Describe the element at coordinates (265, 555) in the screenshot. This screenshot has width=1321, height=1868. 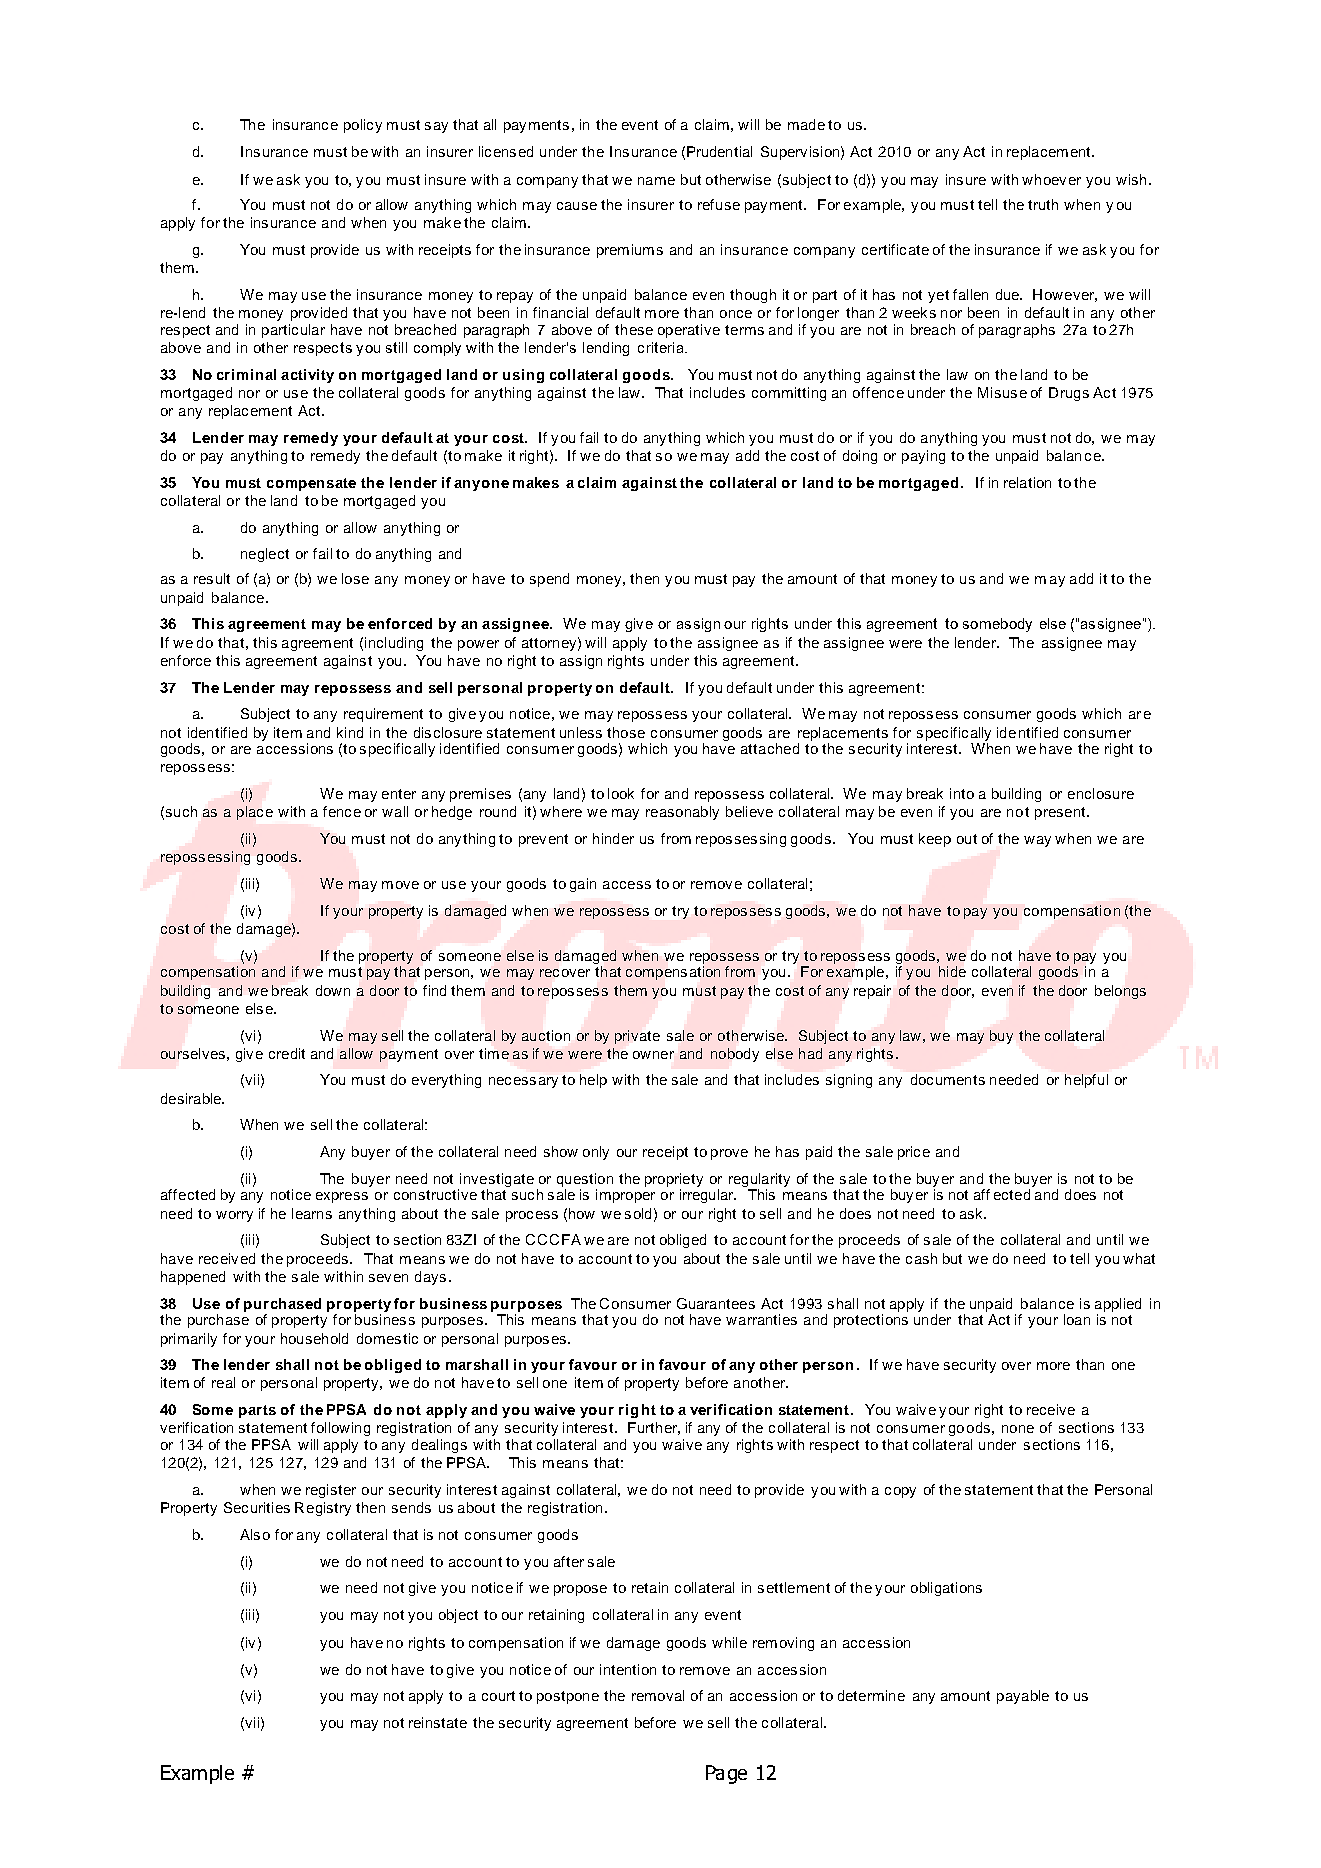
I see `neglect` at that location.
